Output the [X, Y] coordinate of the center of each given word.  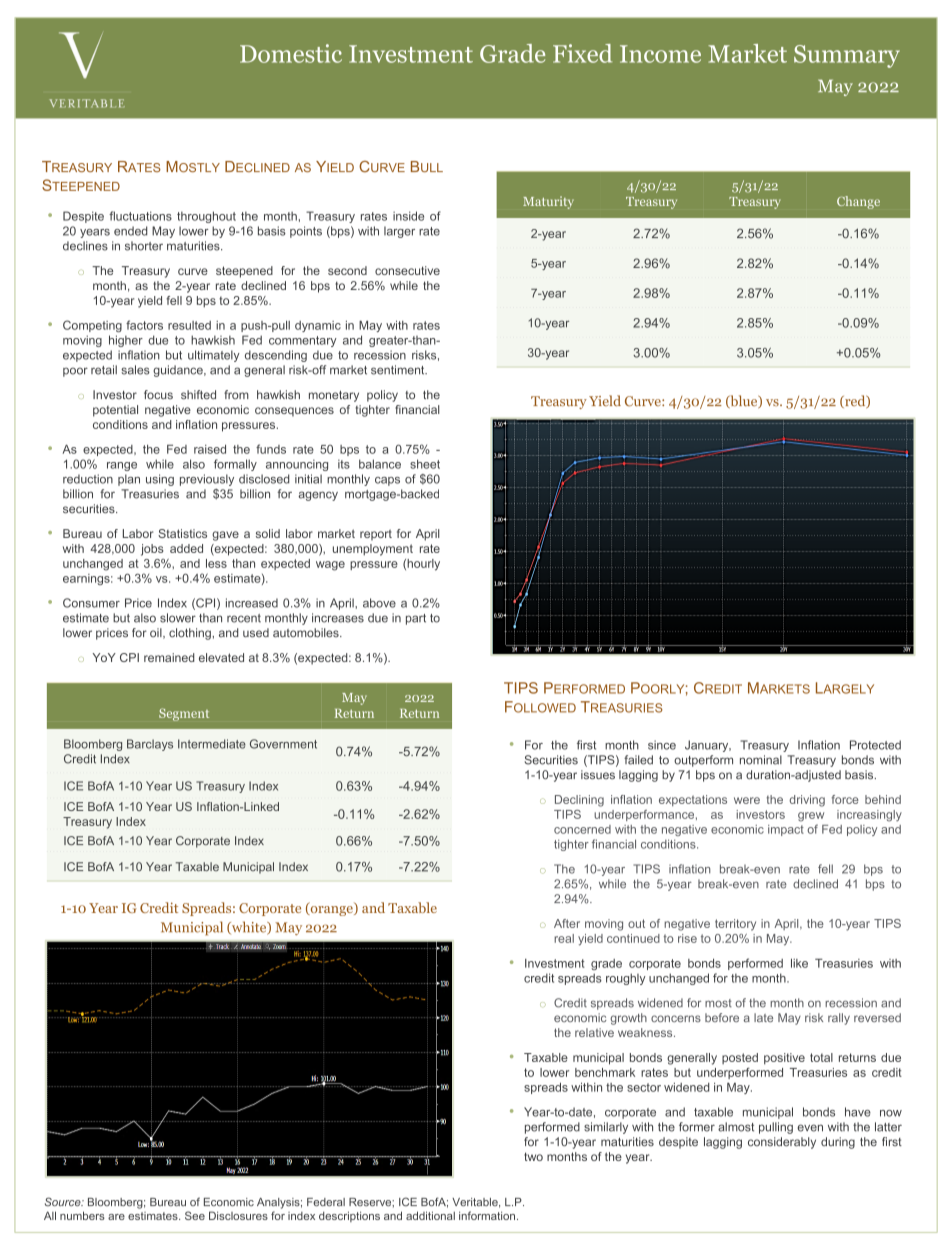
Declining [579, 801]
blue [744, 401]
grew [811, 817]
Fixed [582, 53]
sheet [425, 464]
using [160, 480]
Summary [847, 56]
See [195, 1215]
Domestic [291, 53]
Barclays [150, 745]
